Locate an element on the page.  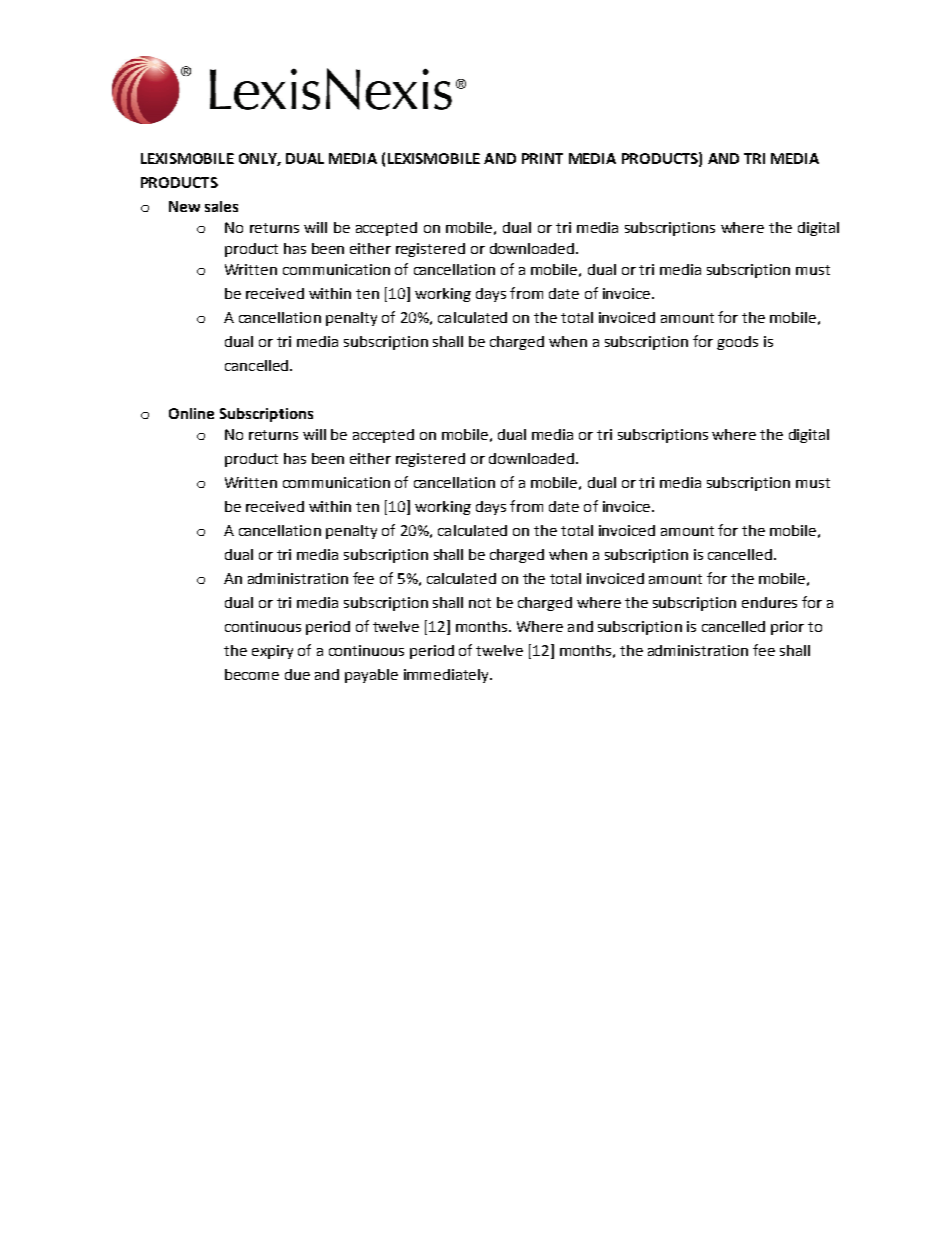
prior is located at coordinates (787, 628).
